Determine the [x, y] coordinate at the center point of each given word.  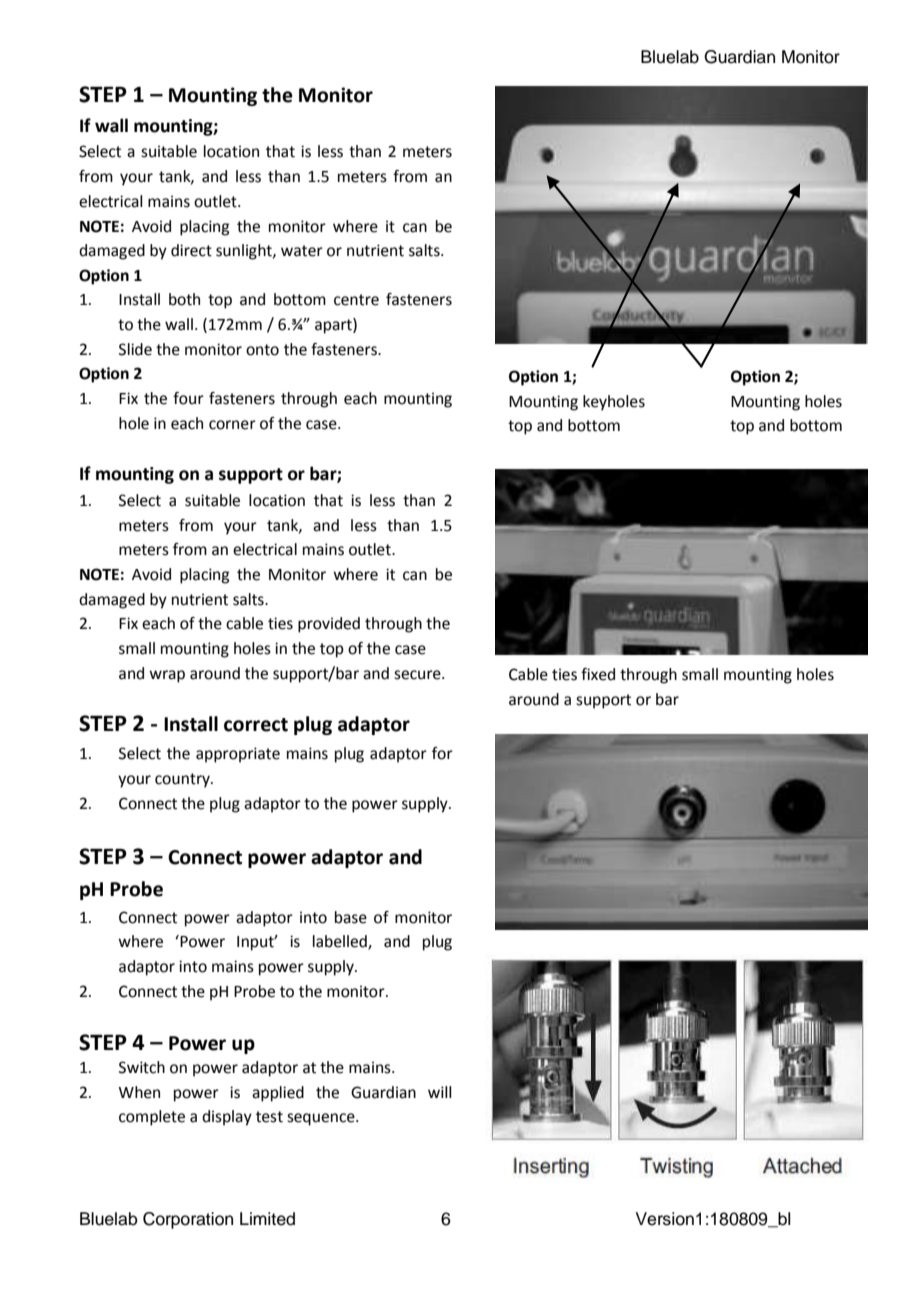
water [302, 251]
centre [356, 300]
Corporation [188, 1220]
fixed [598, 674]
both [184, 299]
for [442, 753]
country [183, 780]
